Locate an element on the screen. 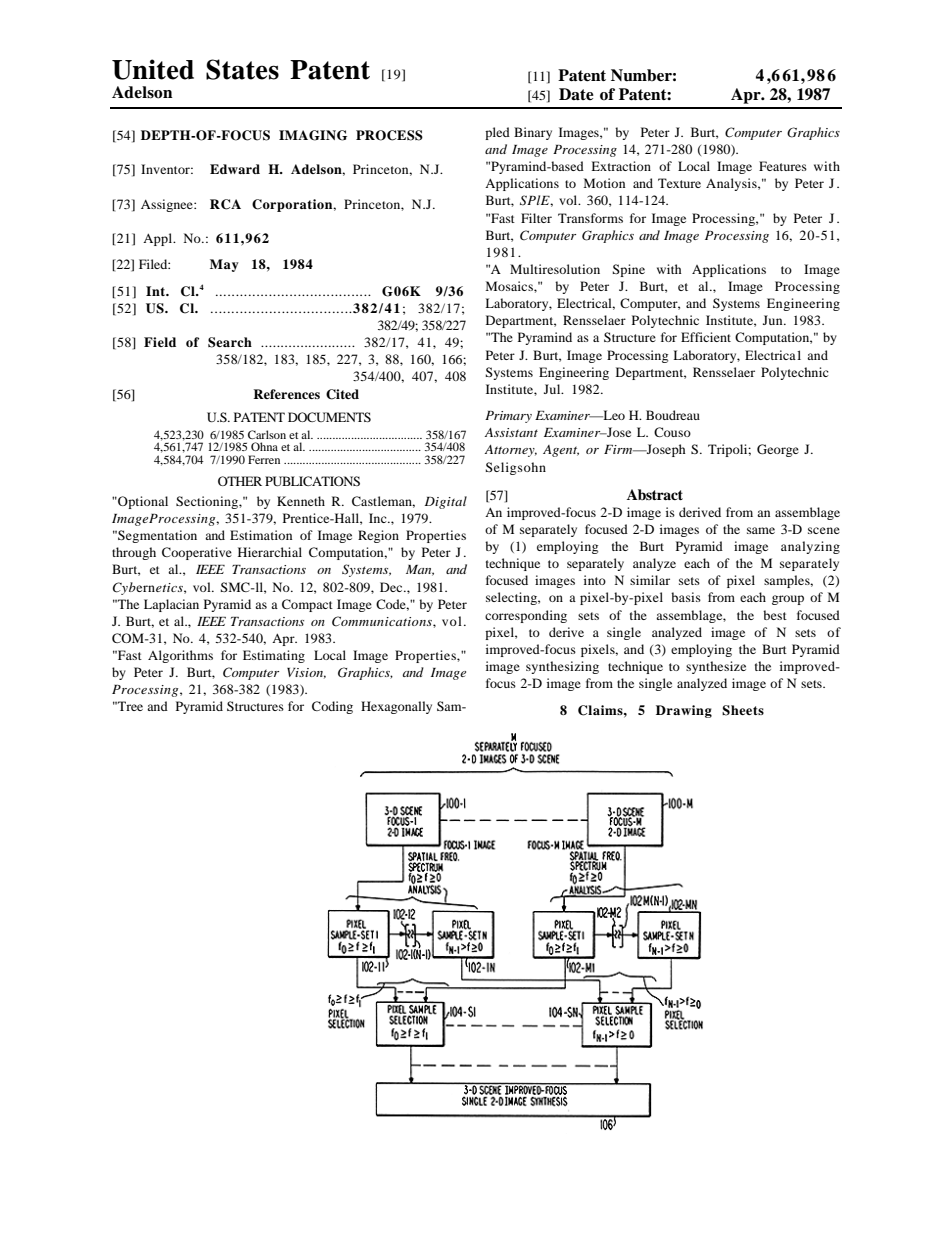 The image size is (952, 1233). synthesizing is located at coordinates (562, 667).
